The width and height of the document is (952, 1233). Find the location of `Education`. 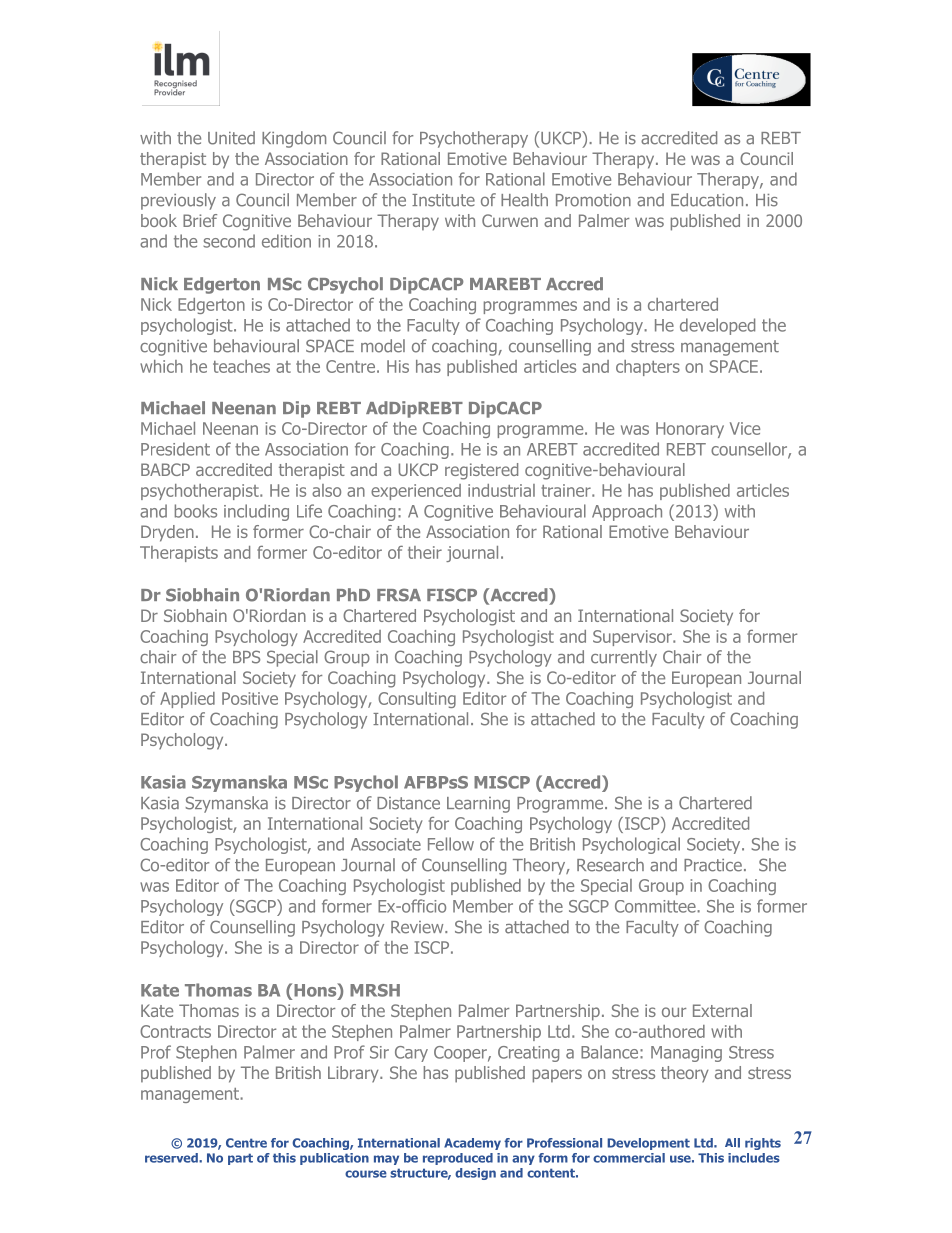

Education is located at coordinates (707, 200).
